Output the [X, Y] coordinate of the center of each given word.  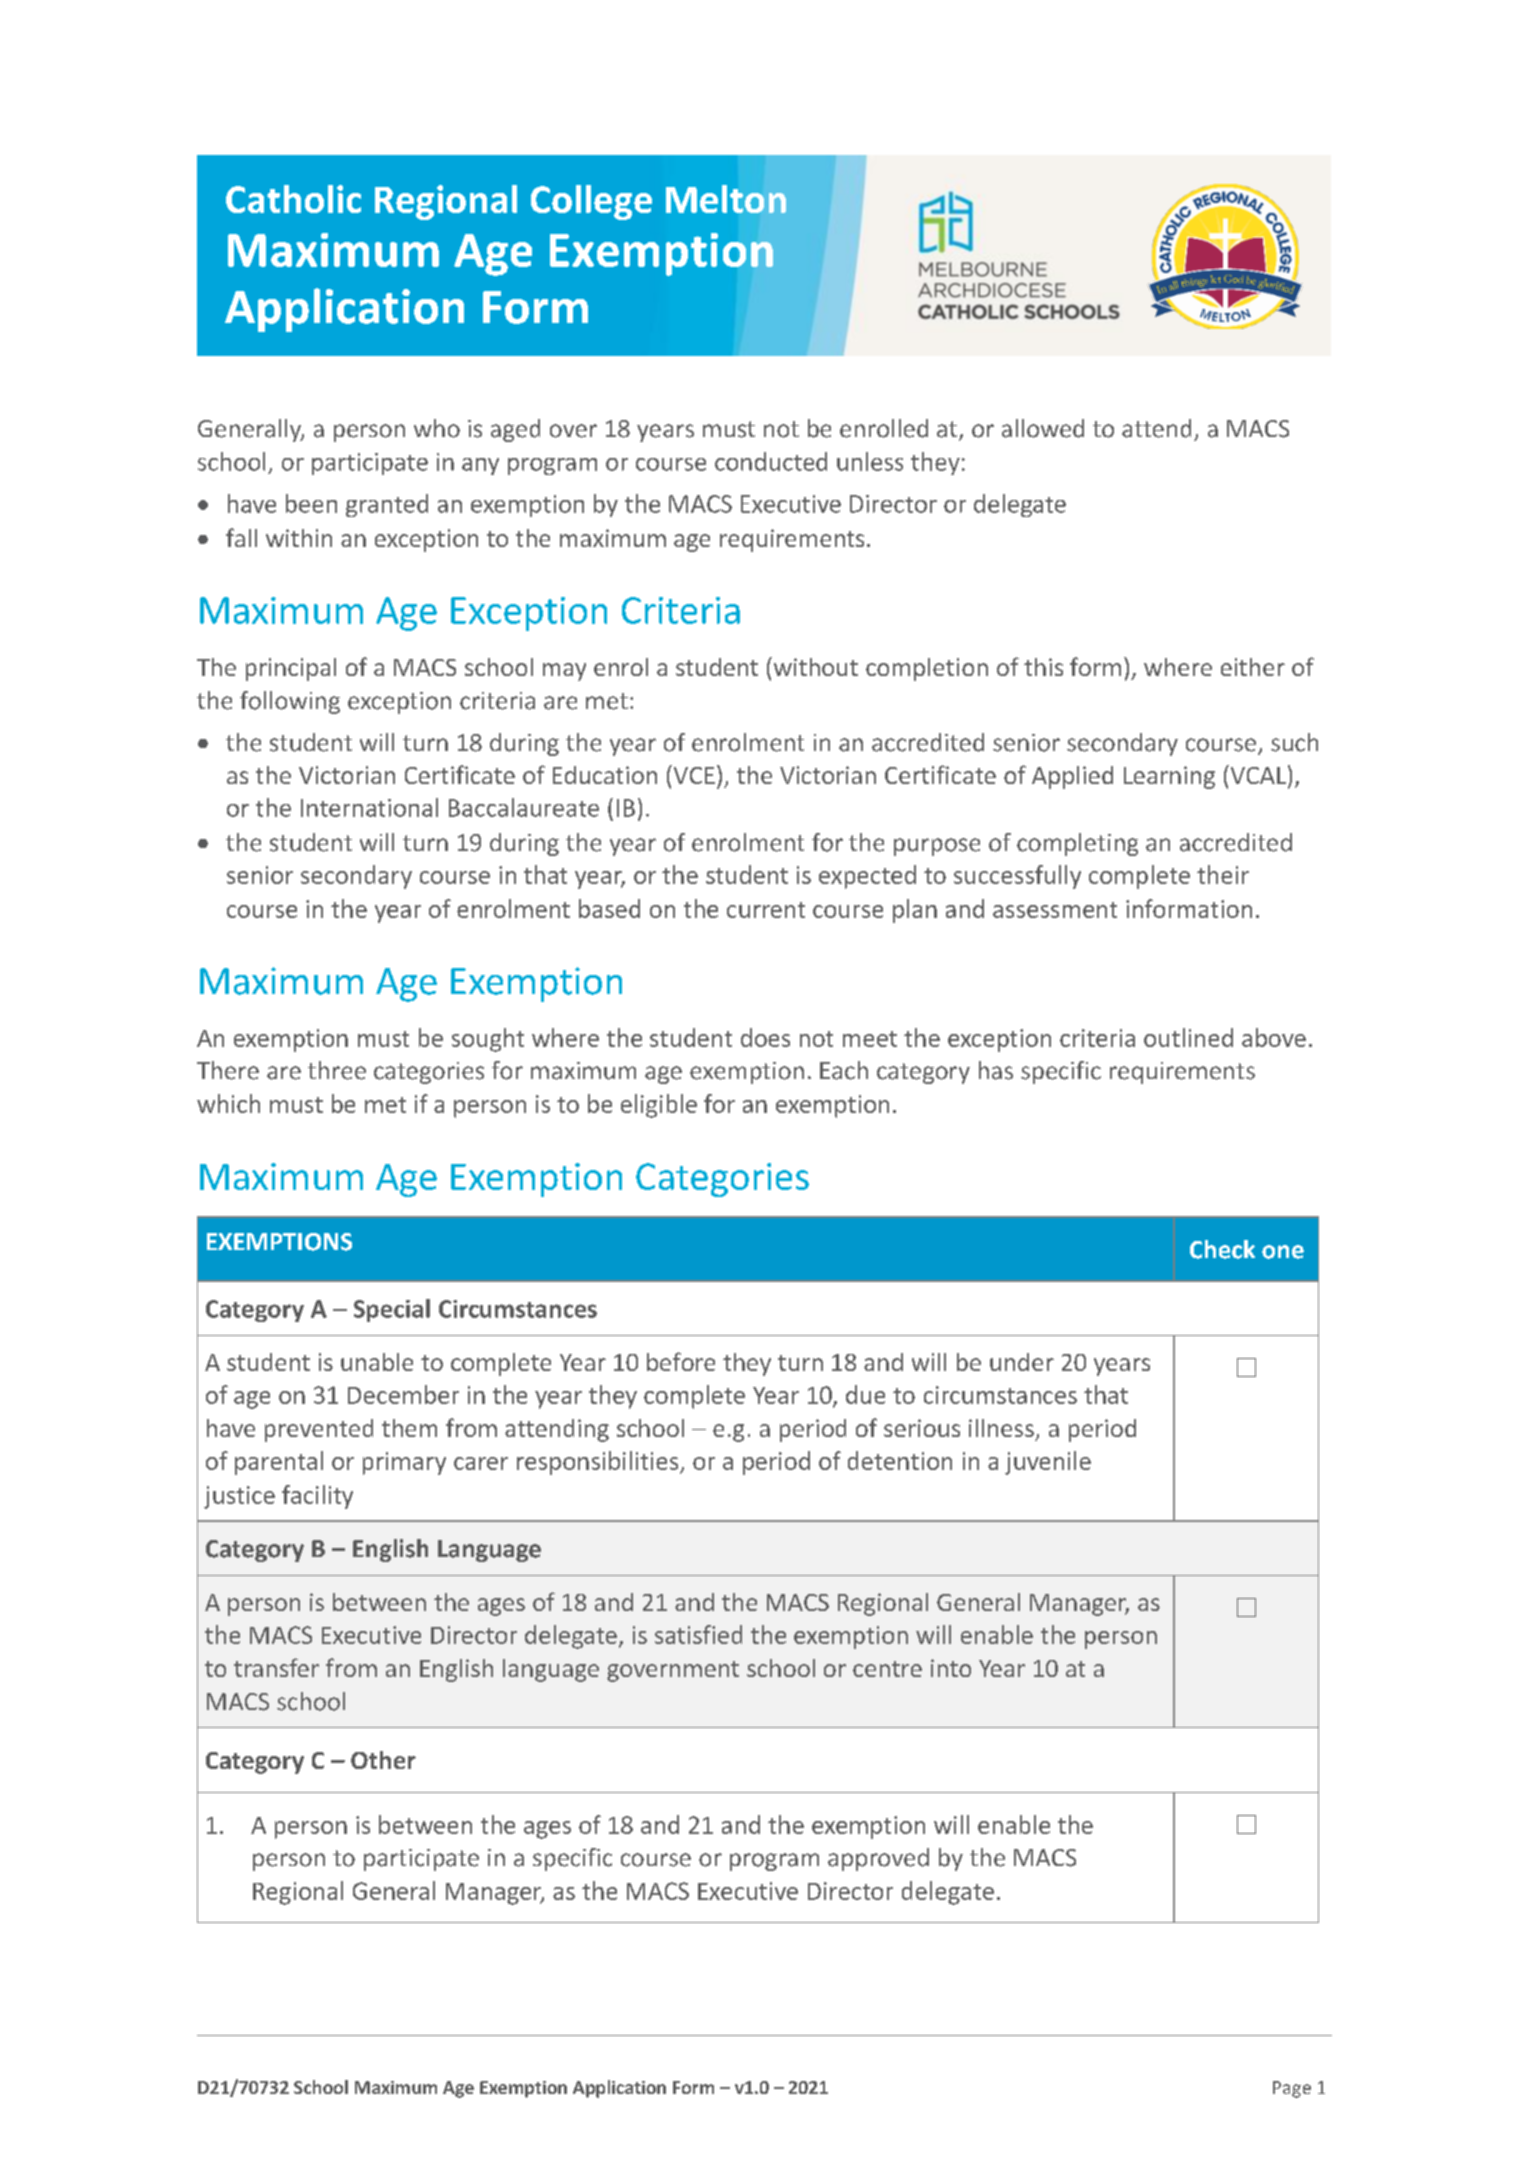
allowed [1043, 428]
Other [383, 1760]
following [290, 702]
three [337, 1070]
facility [317, 1497]
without [814, 666]
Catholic [293, 199]
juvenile [1048, 1463]
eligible [659, 1106]
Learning [1169, 777]
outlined [1188, 1037]
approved [878, 1859]
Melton [726, 199]
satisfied [698, 1634]
